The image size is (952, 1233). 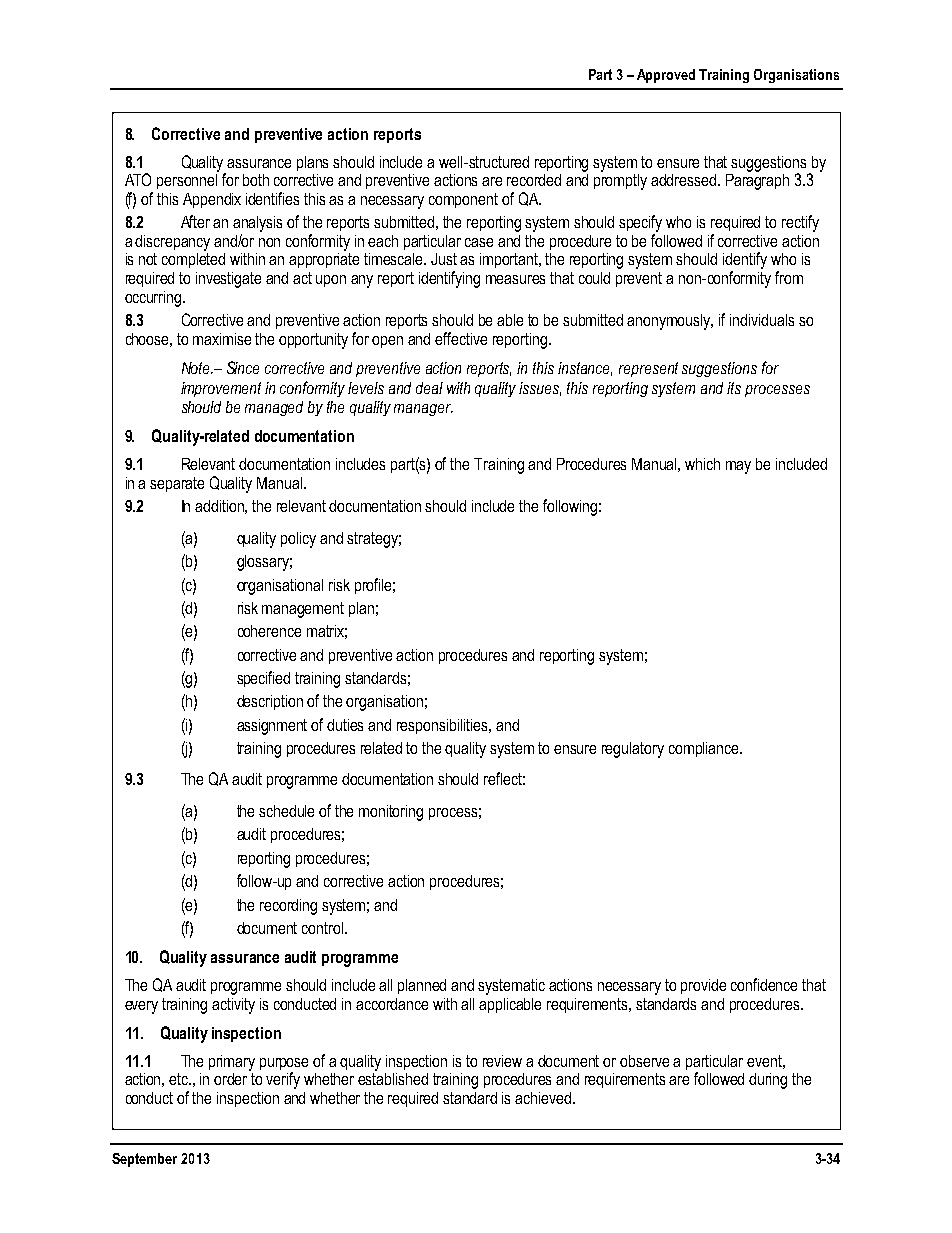 What do you see at coordinates (443, 726) in the page?
I see `responsibilities` at bounding box center [443, 726].
